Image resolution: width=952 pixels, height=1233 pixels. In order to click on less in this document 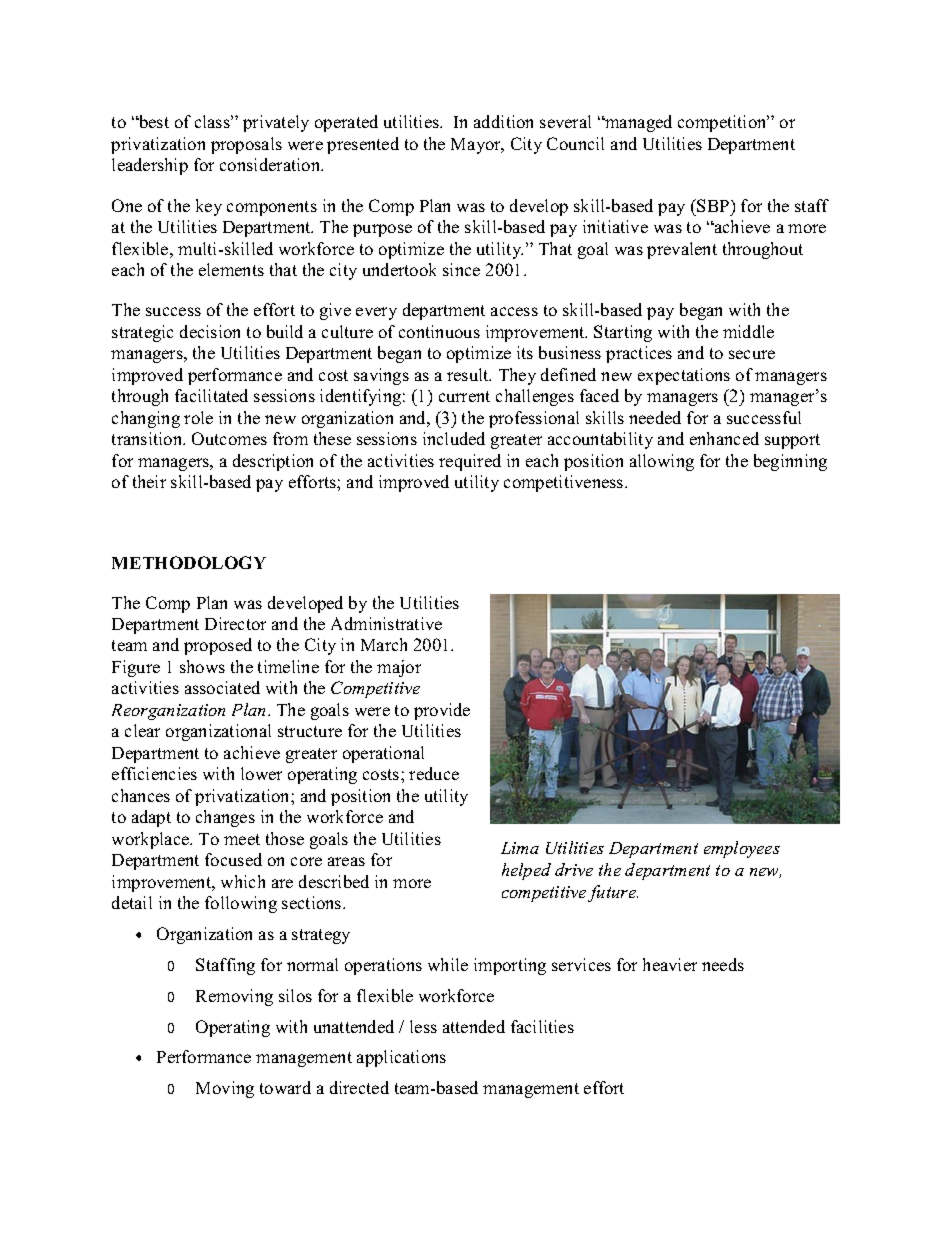, I will do `click(423, 1026)`.
